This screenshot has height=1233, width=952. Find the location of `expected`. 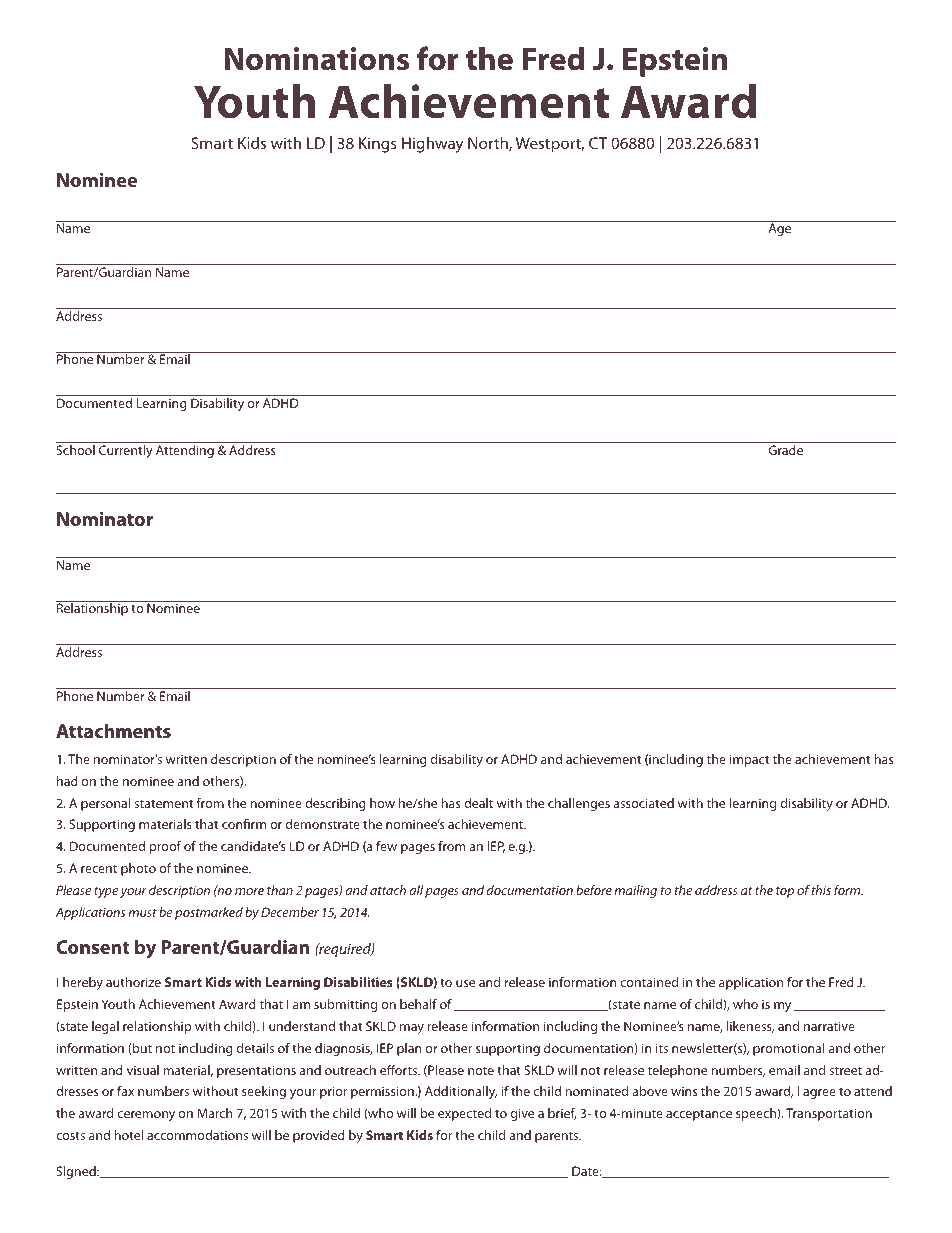

expected is located at coordinates (464, 1114).
